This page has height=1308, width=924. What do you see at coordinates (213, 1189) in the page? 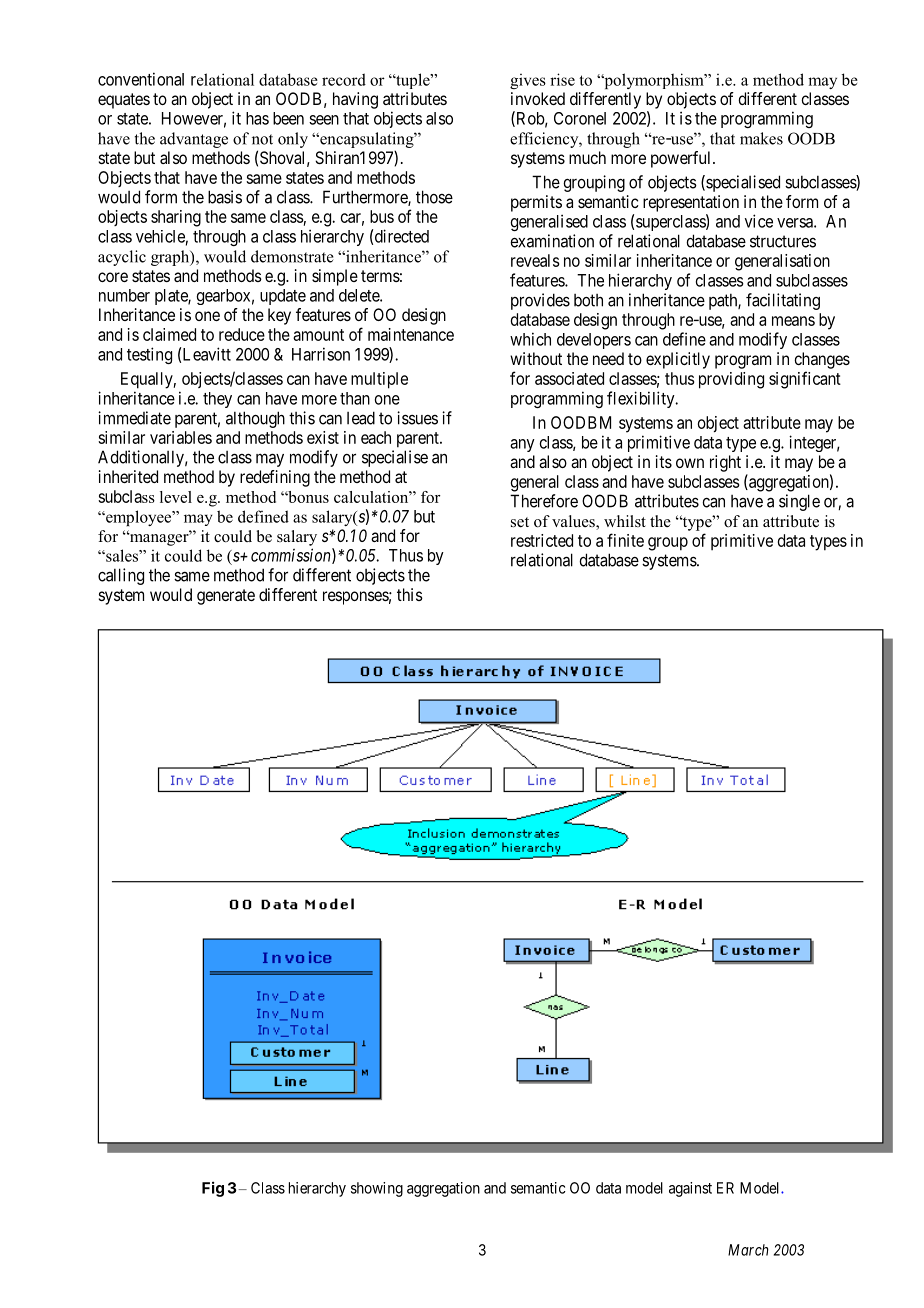
I see `Fig` at bounding box center [213, 1189].
